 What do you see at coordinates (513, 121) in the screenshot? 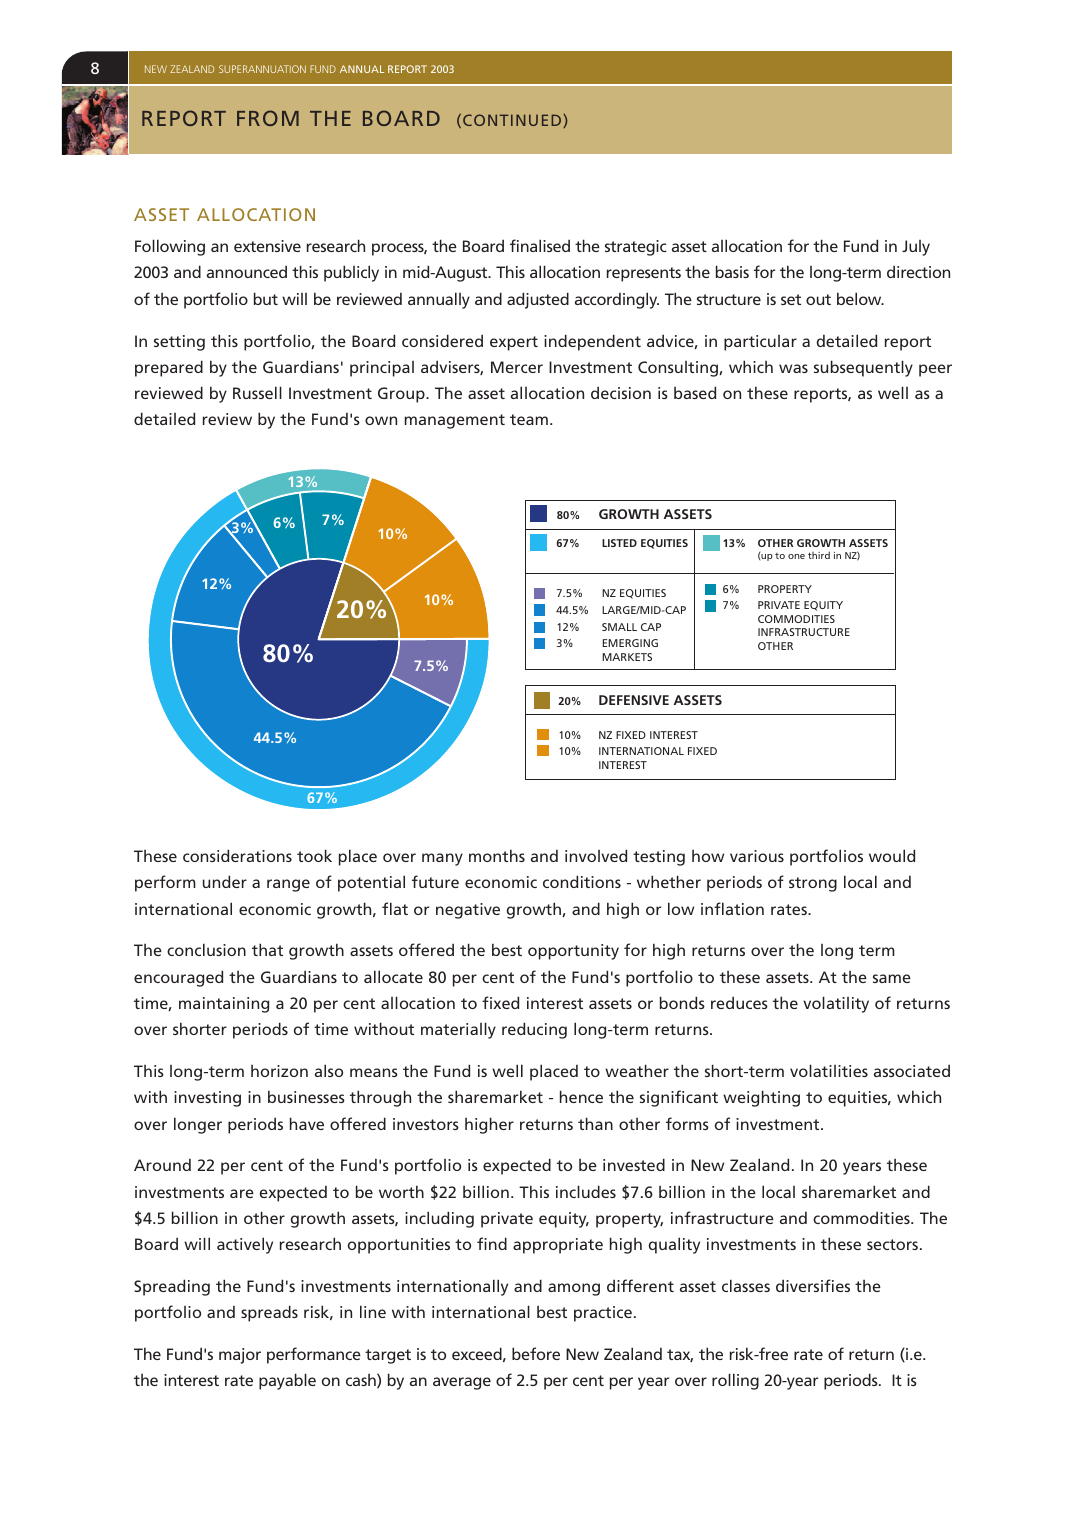
I see `CONTINUED` at bounding box center [513, 121].
